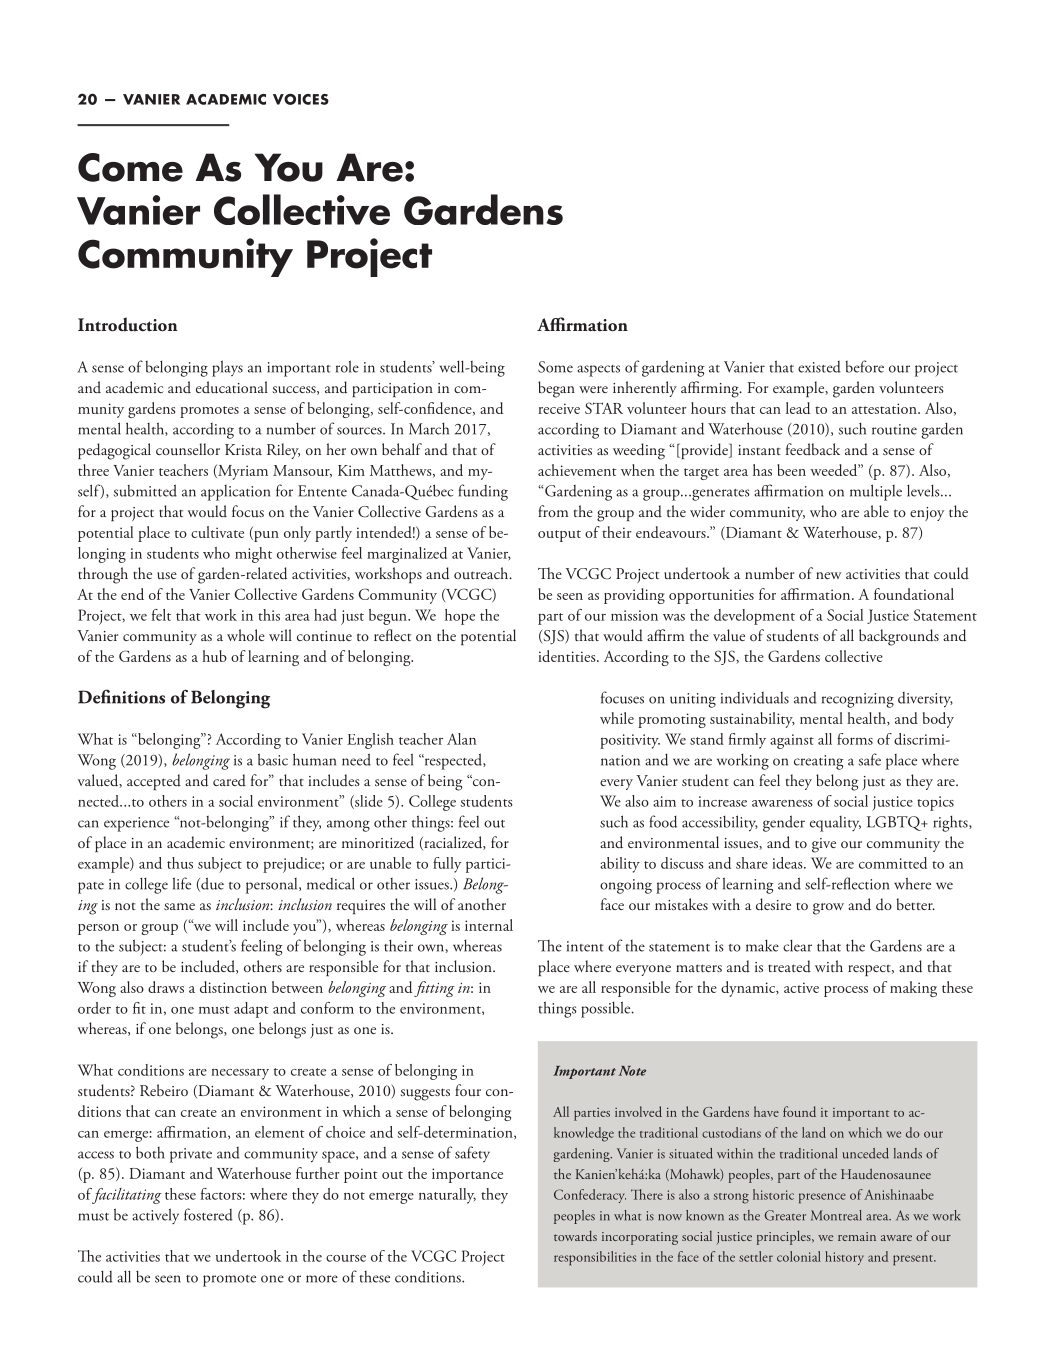 This screenshot has width=1055, height=1365. What do you see at coordinates (161, 615) in the screenshot?
I see `felt` at bounding box center [161, 615].
